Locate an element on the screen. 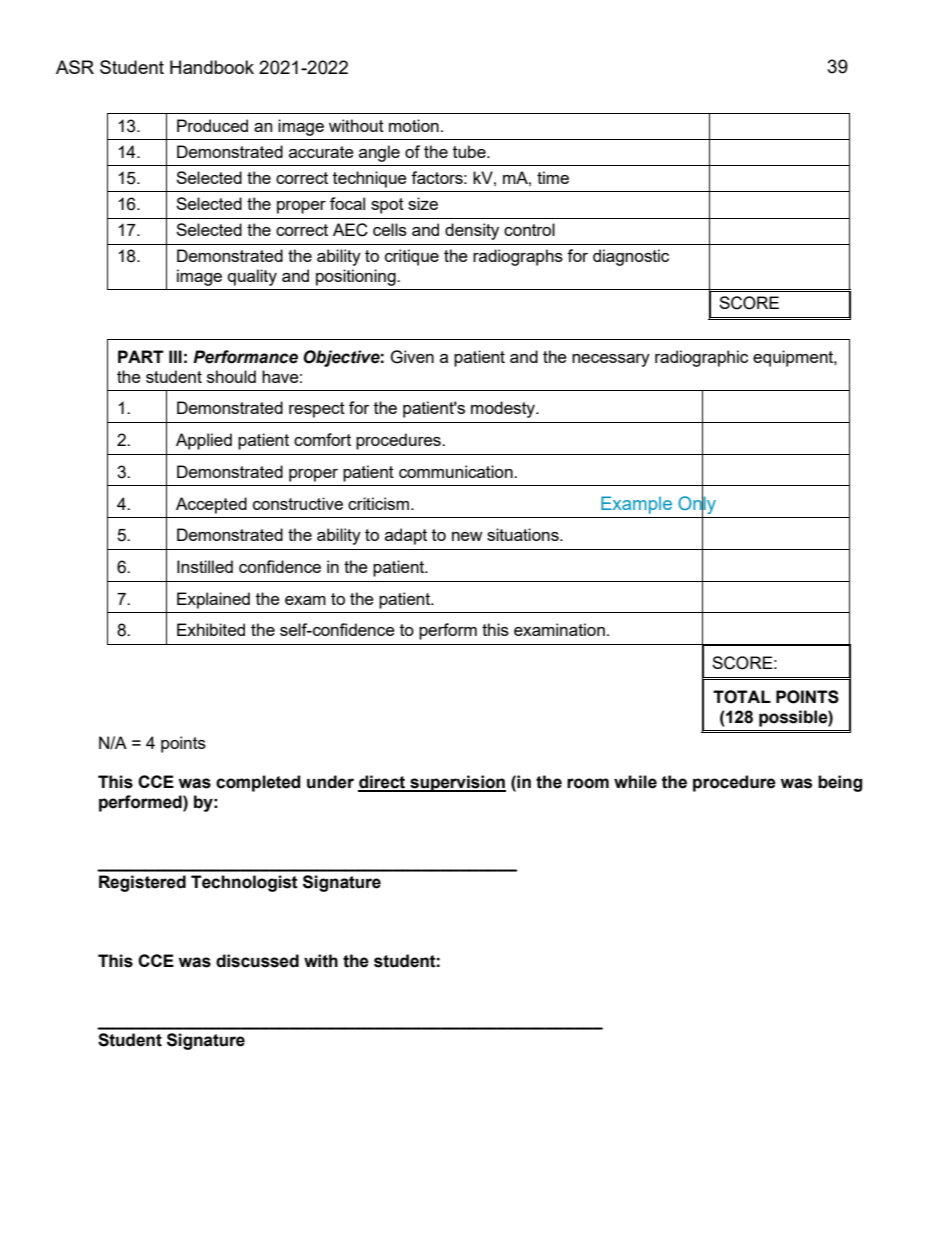 This screenshot has height=1233, width=952. Handbook is located at coordinates (212, 67).
